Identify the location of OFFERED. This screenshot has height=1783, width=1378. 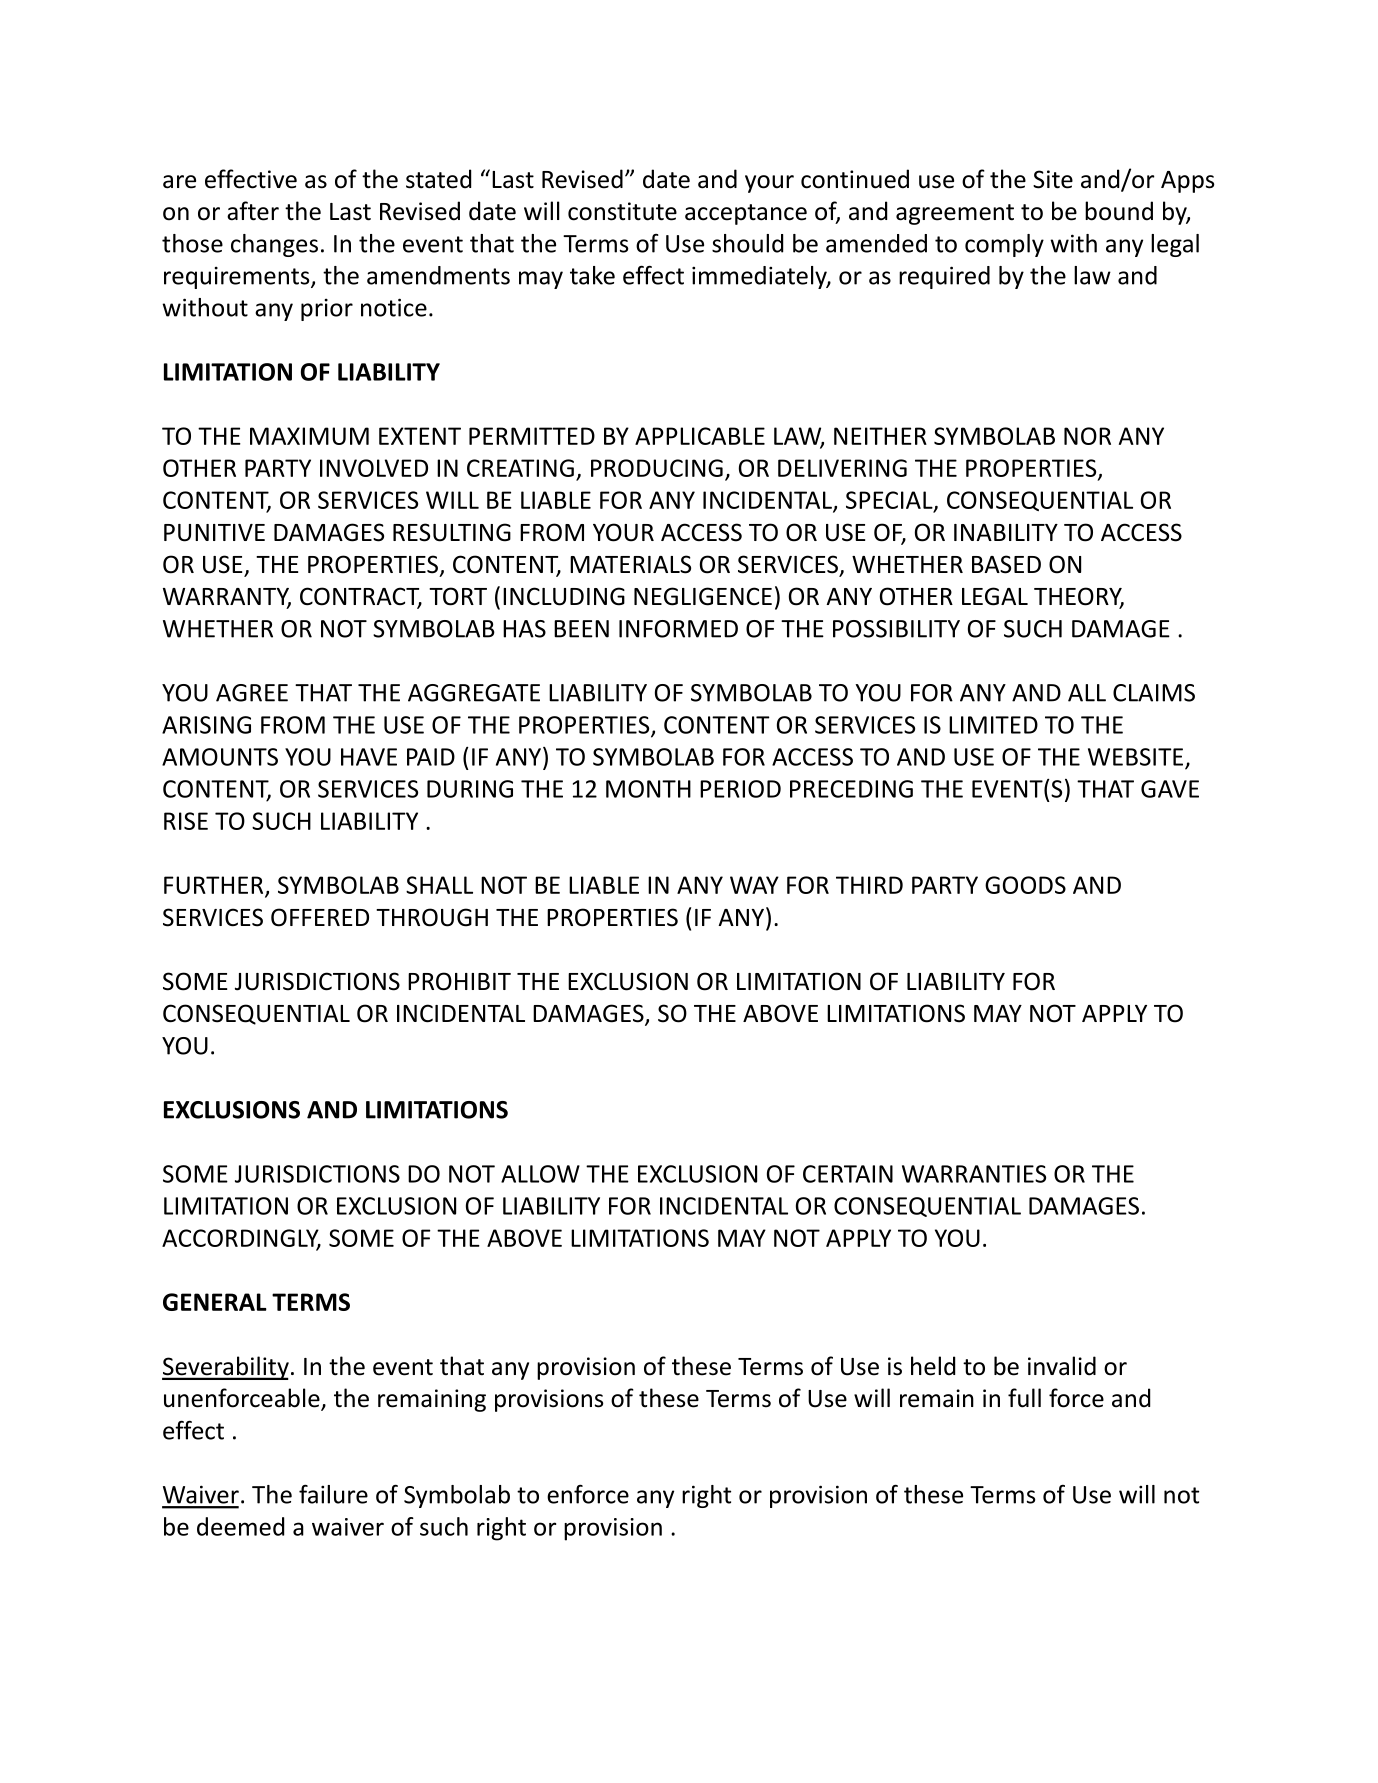
(320, 917).
